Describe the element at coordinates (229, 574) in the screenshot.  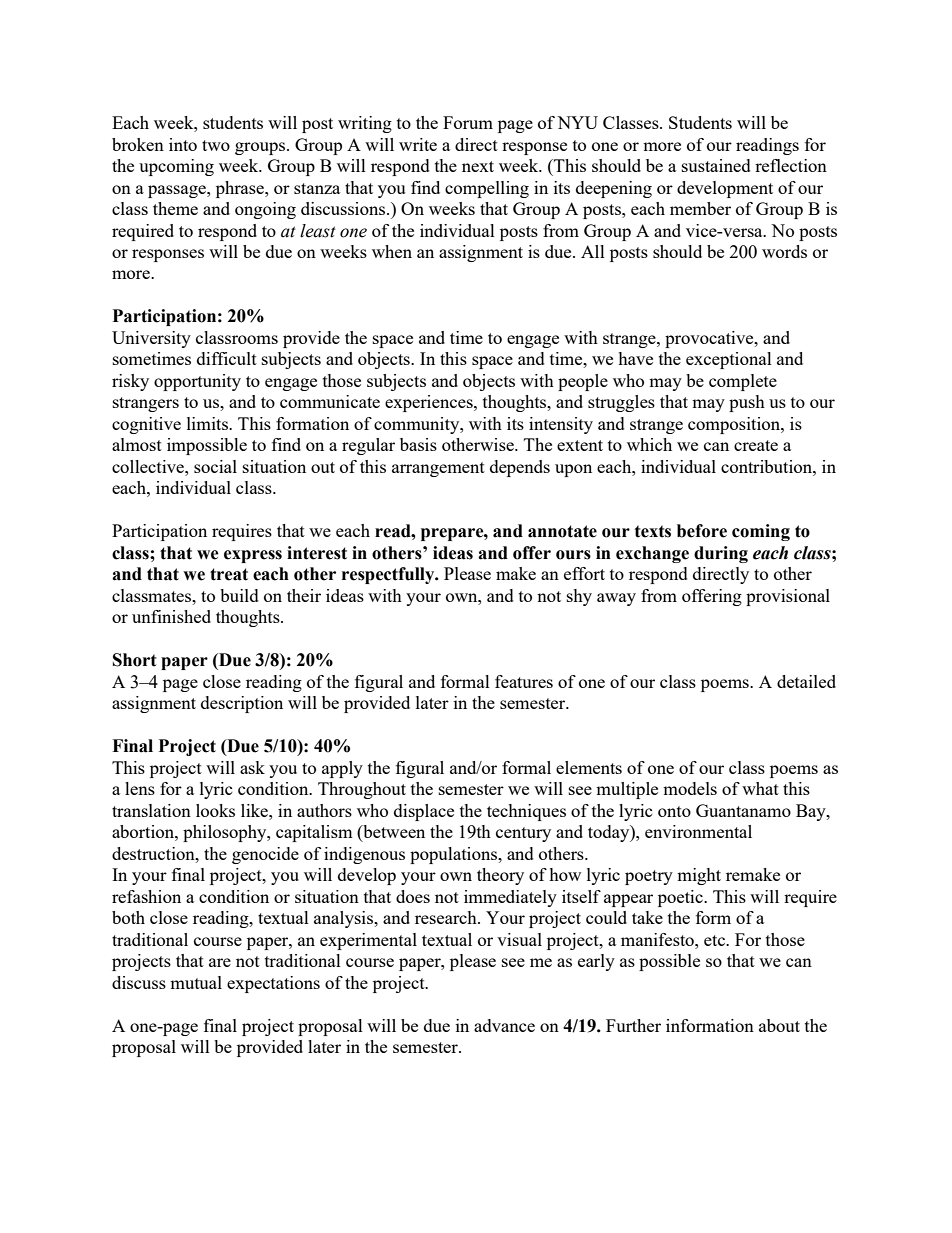
I see `treat` at that location.
